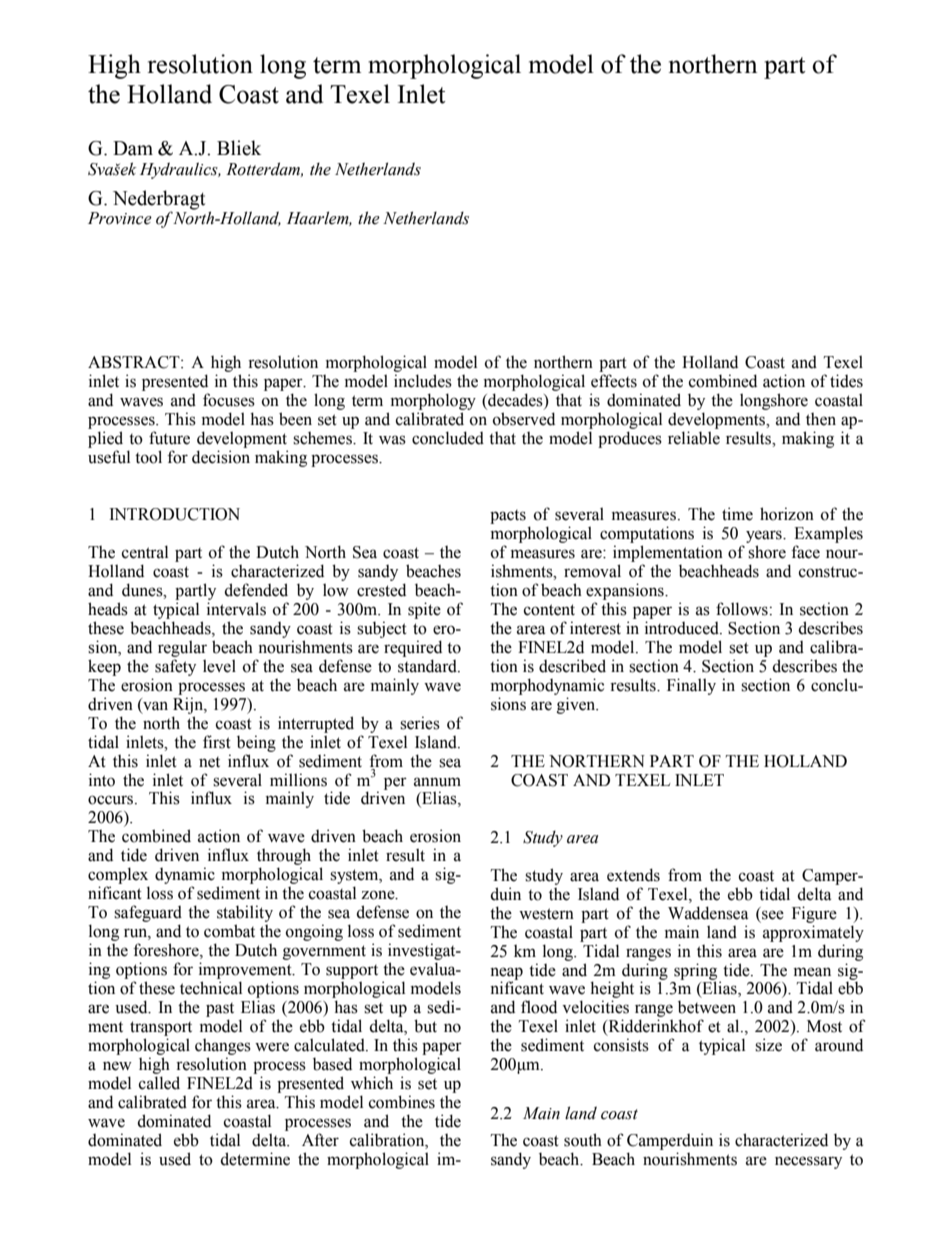 Image resolution: width=952 pixels, height=1233 pixels. Describe the element at coordinates (159, 1083) in the image. I see `called` at that location.
